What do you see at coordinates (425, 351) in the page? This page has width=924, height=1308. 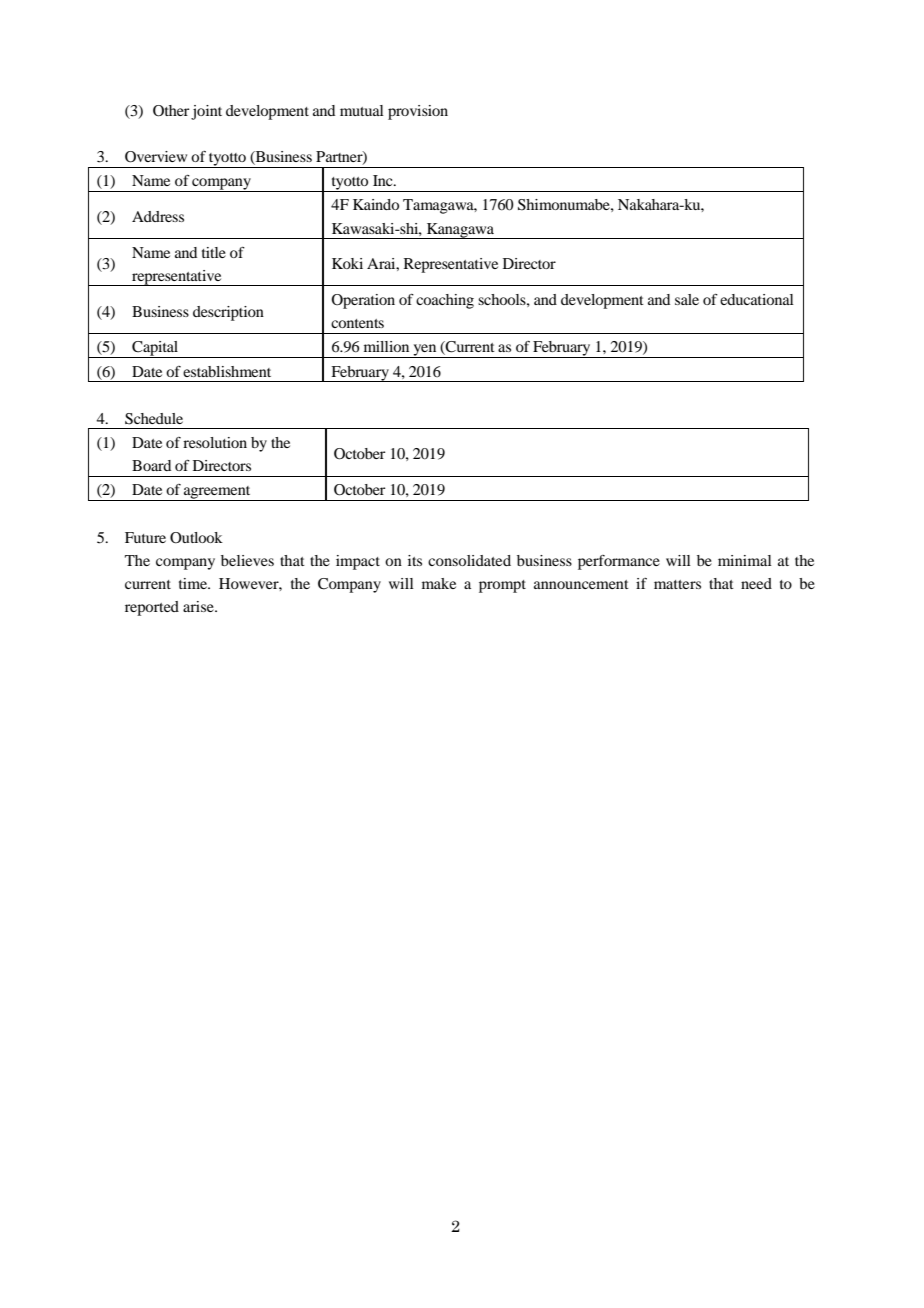 I see `yen` at bounding box center [425, 351].
